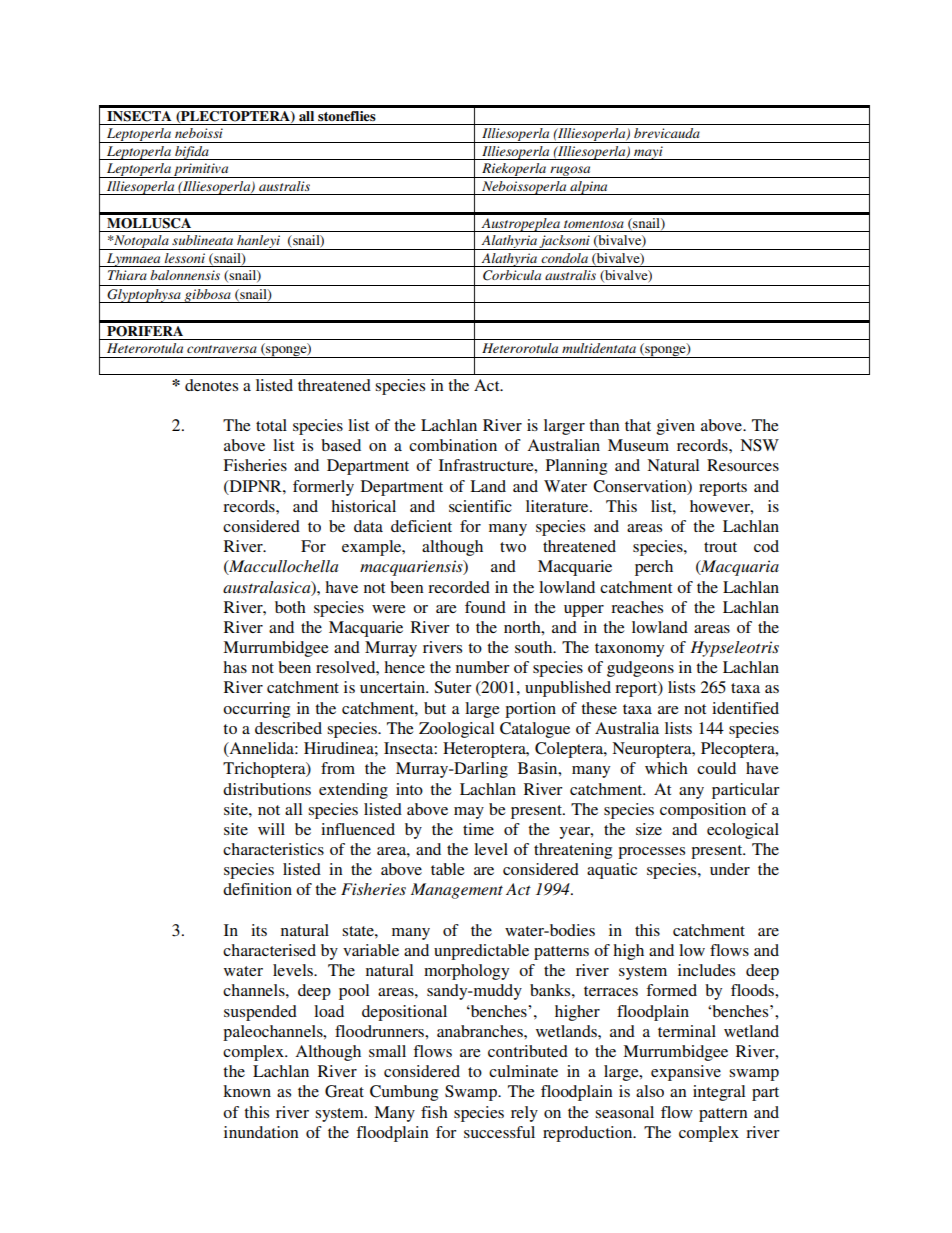  I want to click on integral, so click(719, 1093).
